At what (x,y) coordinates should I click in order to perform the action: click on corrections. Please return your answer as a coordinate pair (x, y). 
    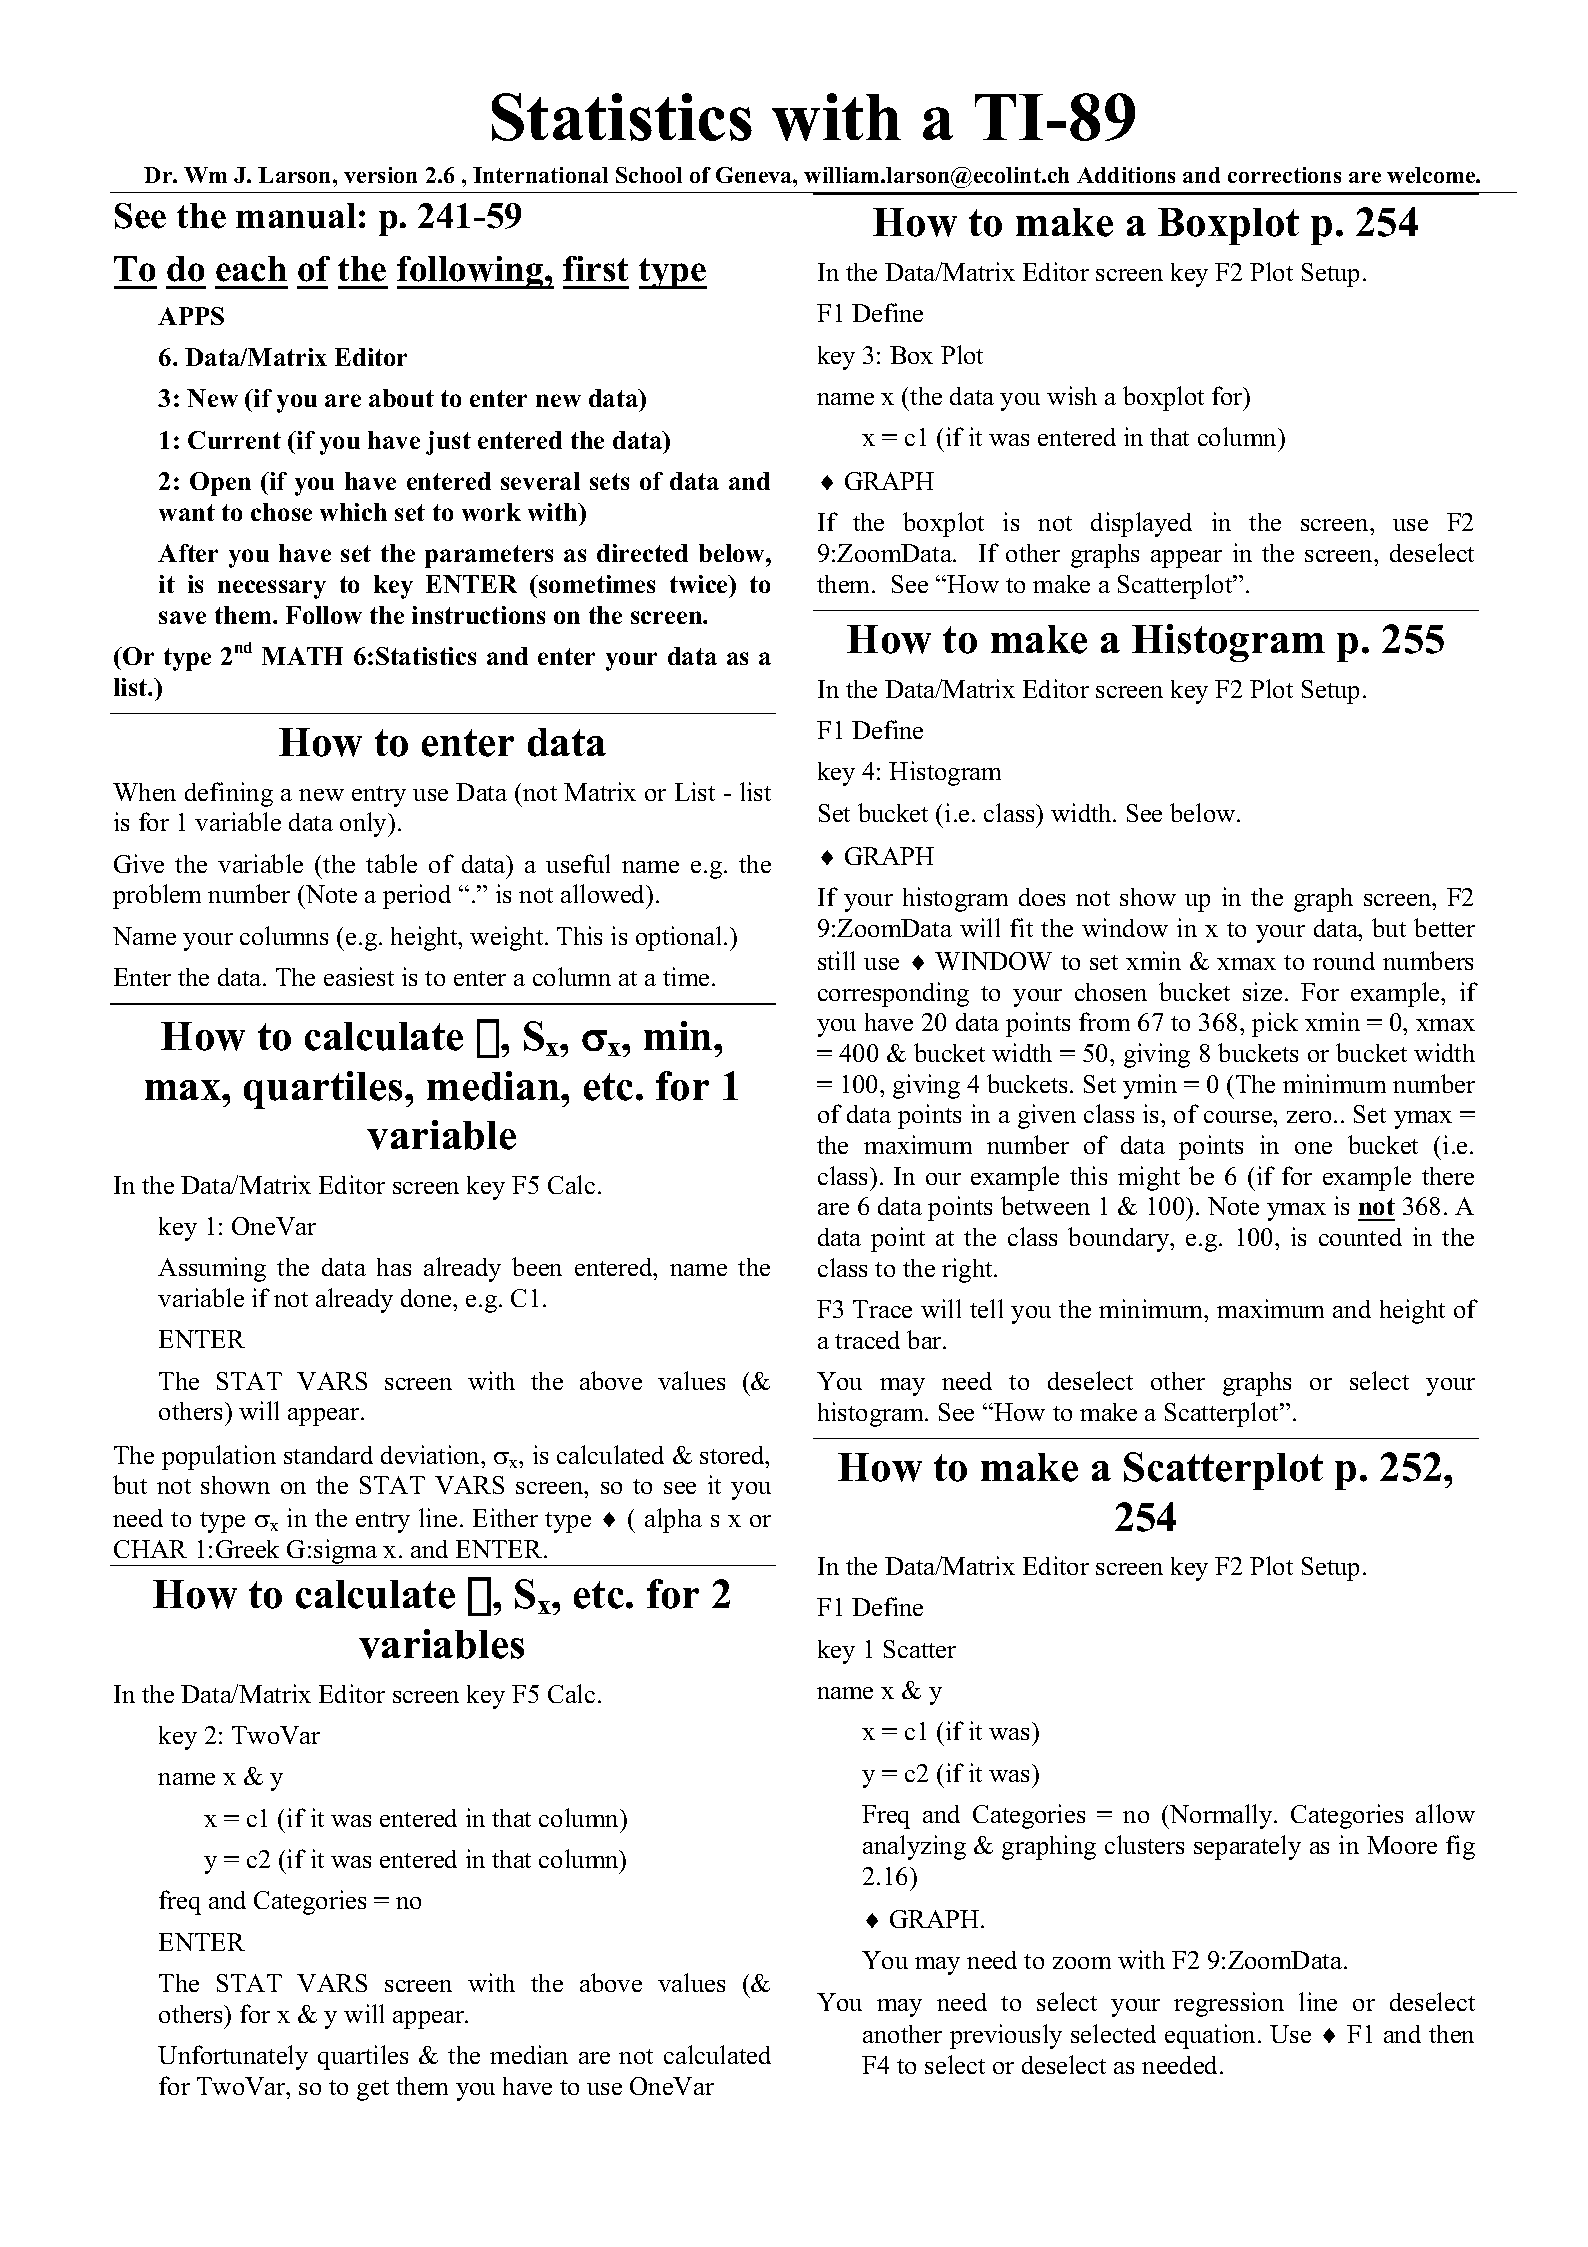
    Looking at the image, I should click on (1284, 175).
